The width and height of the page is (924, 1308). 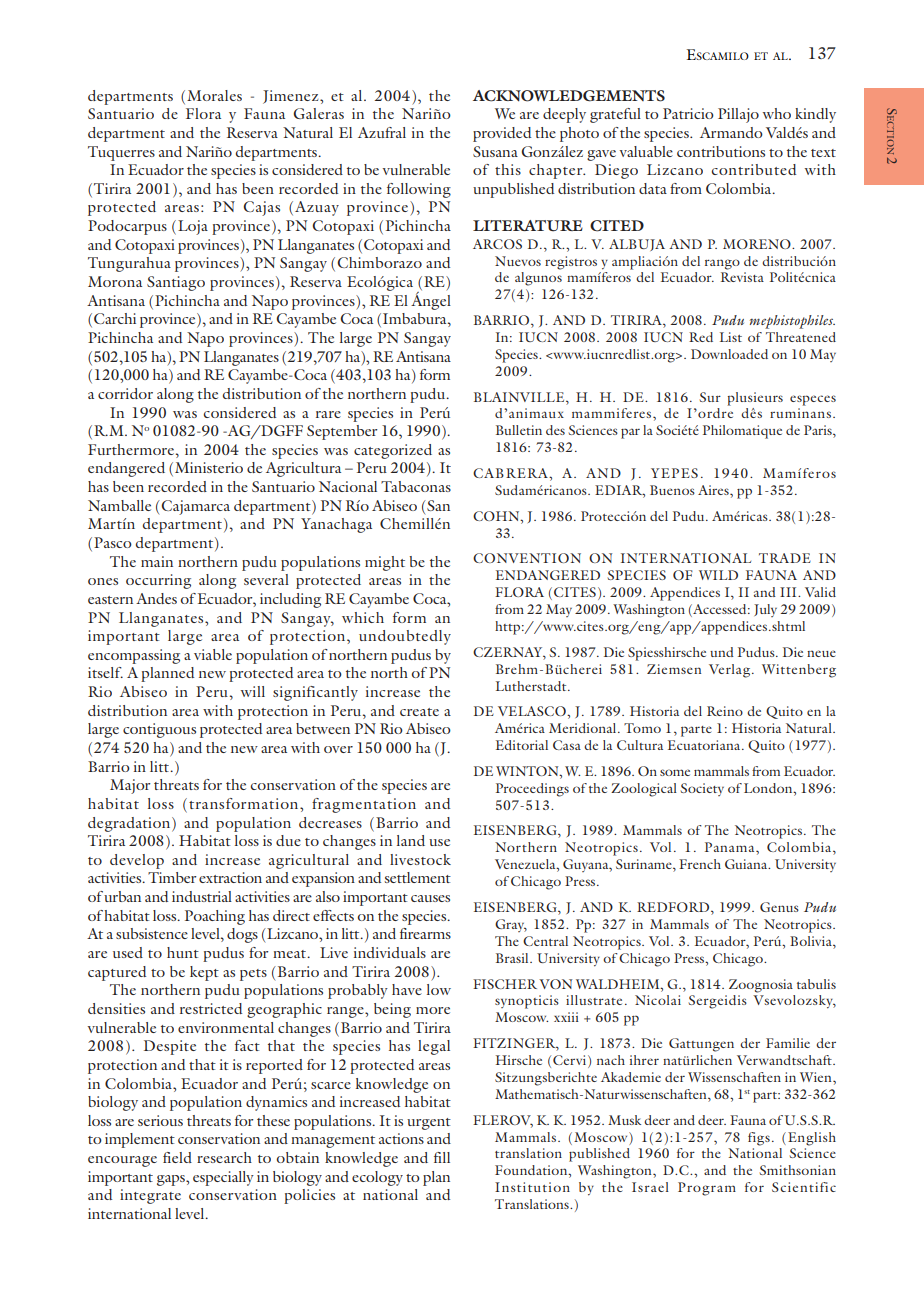 What do you see at coordinates (214, 95) in the page?
I see `Morales` at bounding box center [214, 95].
